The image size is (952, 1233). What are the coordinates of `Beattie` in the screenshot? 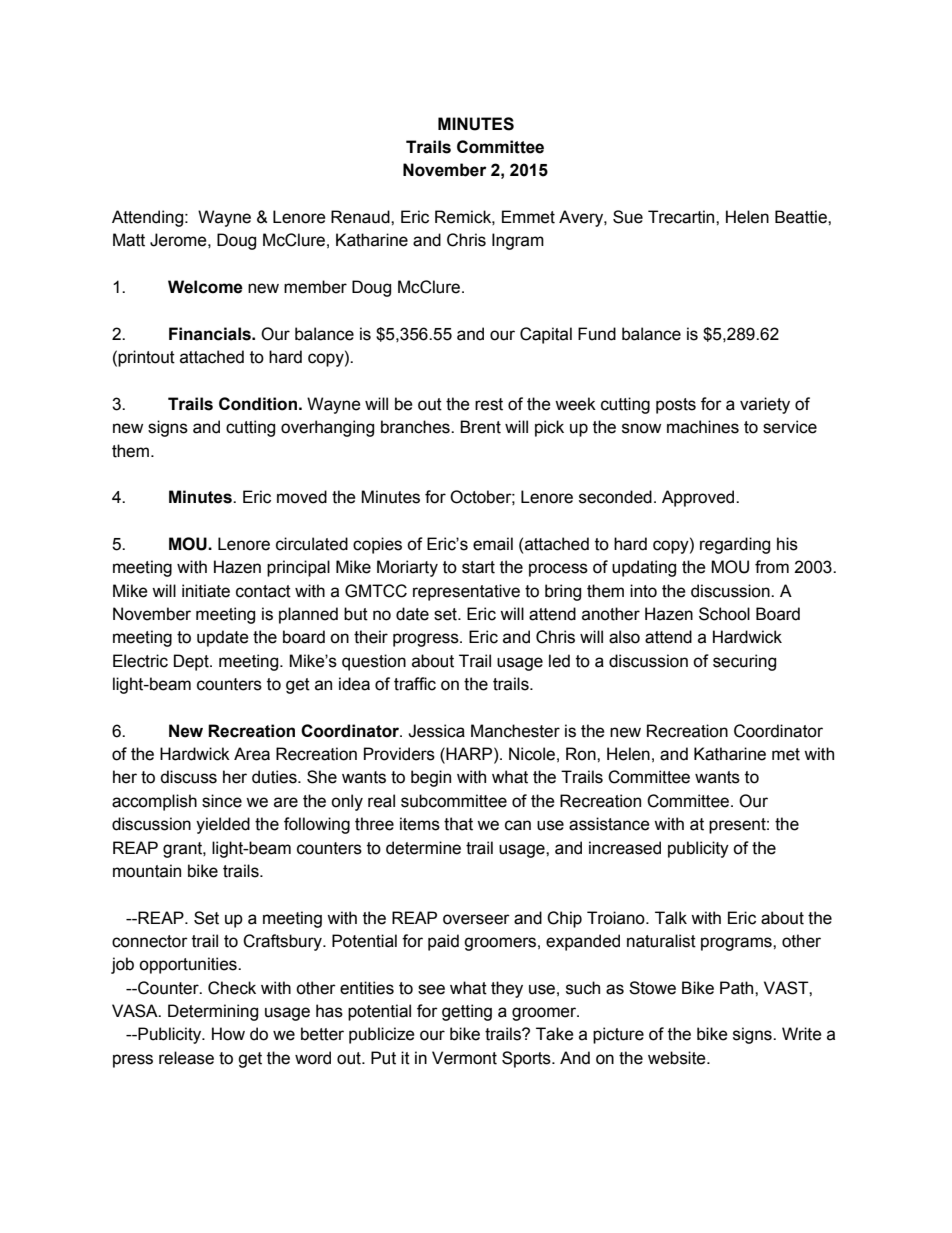 It's located at (802, 217).
